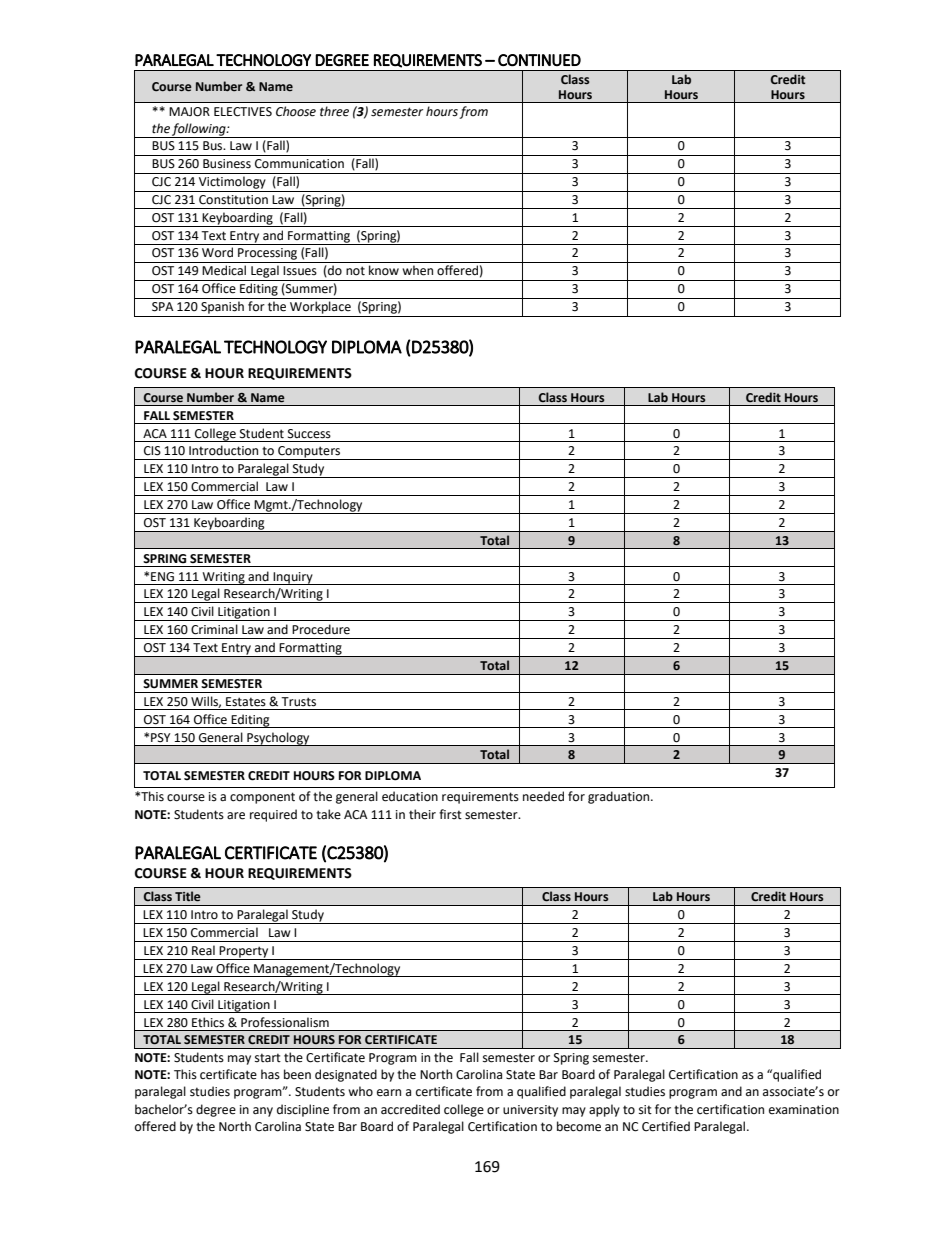 The width and height of the screenshot is (952, 1233). I want to click on graduation, so click(620, 797).
